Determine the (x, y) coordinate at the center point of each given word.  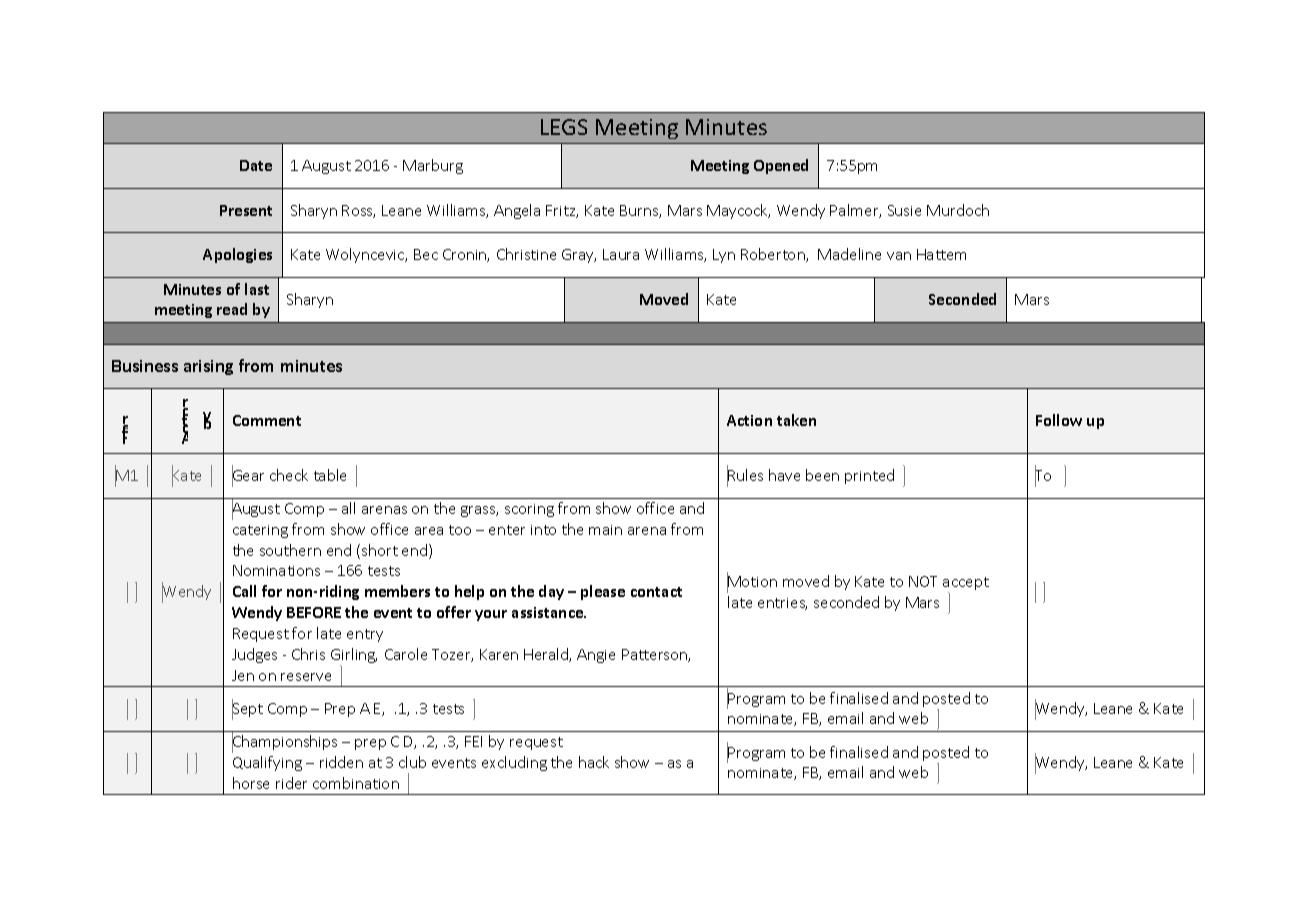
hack (594, 762)
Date (256, 165)
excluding (514, 763)
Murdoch (958, 210)
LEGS (564, 127)
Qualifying (267, 763)
